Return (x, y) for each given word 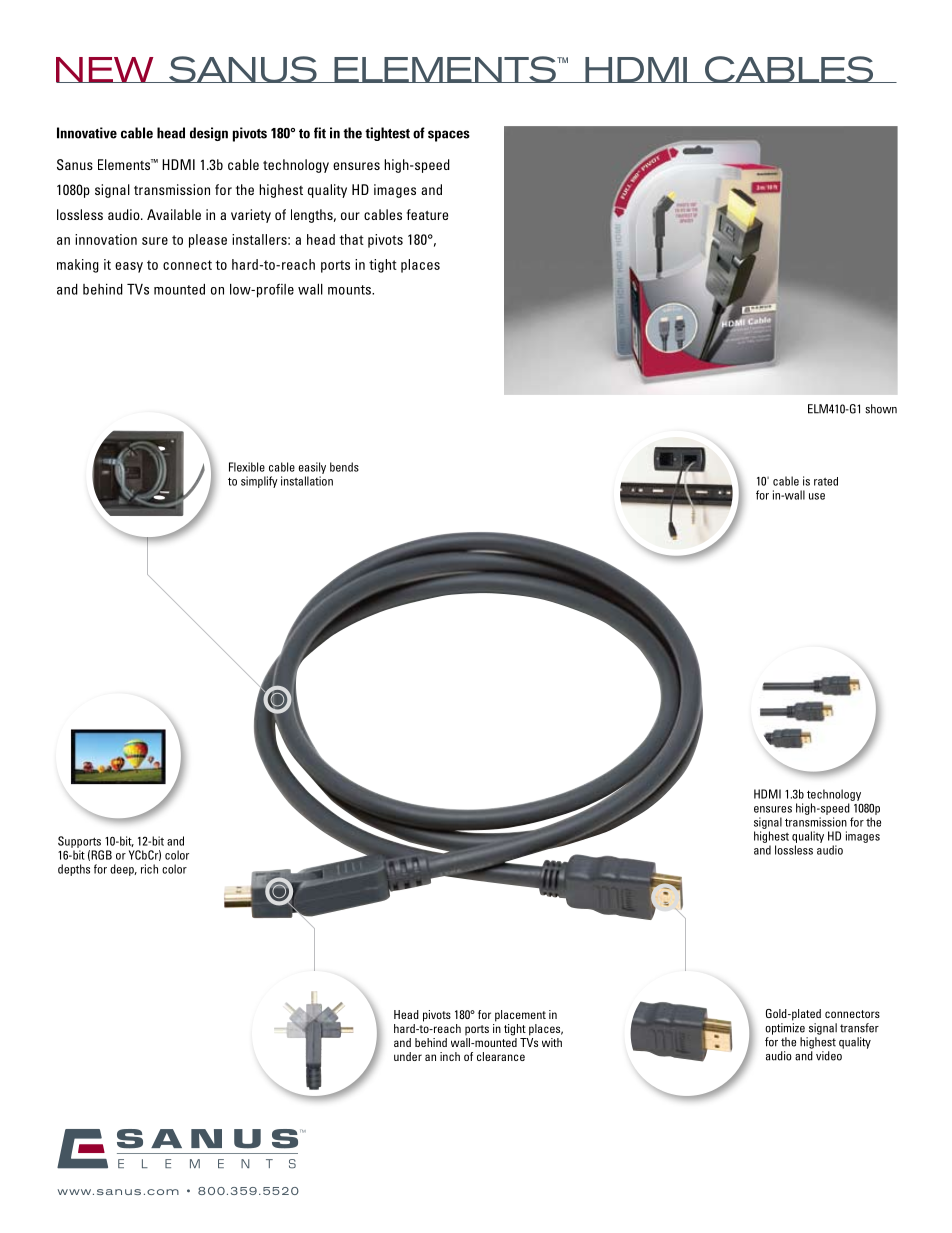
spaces (449, 136)
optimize (785, 1029)
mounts (350, 290)
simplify (259, 482)
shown (881, 409)
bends (344, 467)
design (209, 134)
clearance (501, 1056)
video (829, 1056)
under (408, 1056)
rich (149, 869)
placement (520, 1016)
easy (129, 267)
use (817, 496)
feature (427, 214)
